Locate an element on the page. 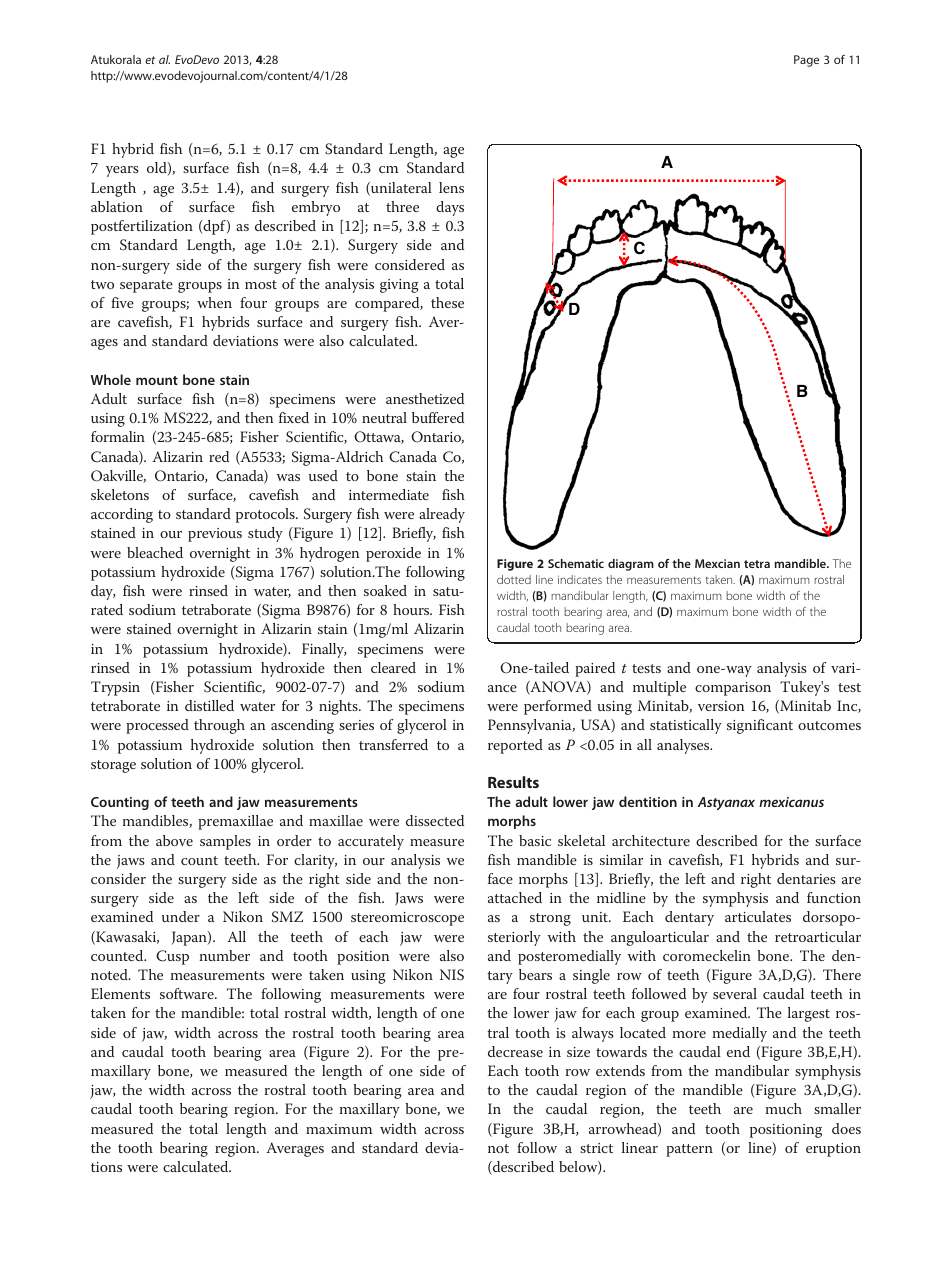 This document has width=952, height=1270. software is located at coordinates (188, 993).
